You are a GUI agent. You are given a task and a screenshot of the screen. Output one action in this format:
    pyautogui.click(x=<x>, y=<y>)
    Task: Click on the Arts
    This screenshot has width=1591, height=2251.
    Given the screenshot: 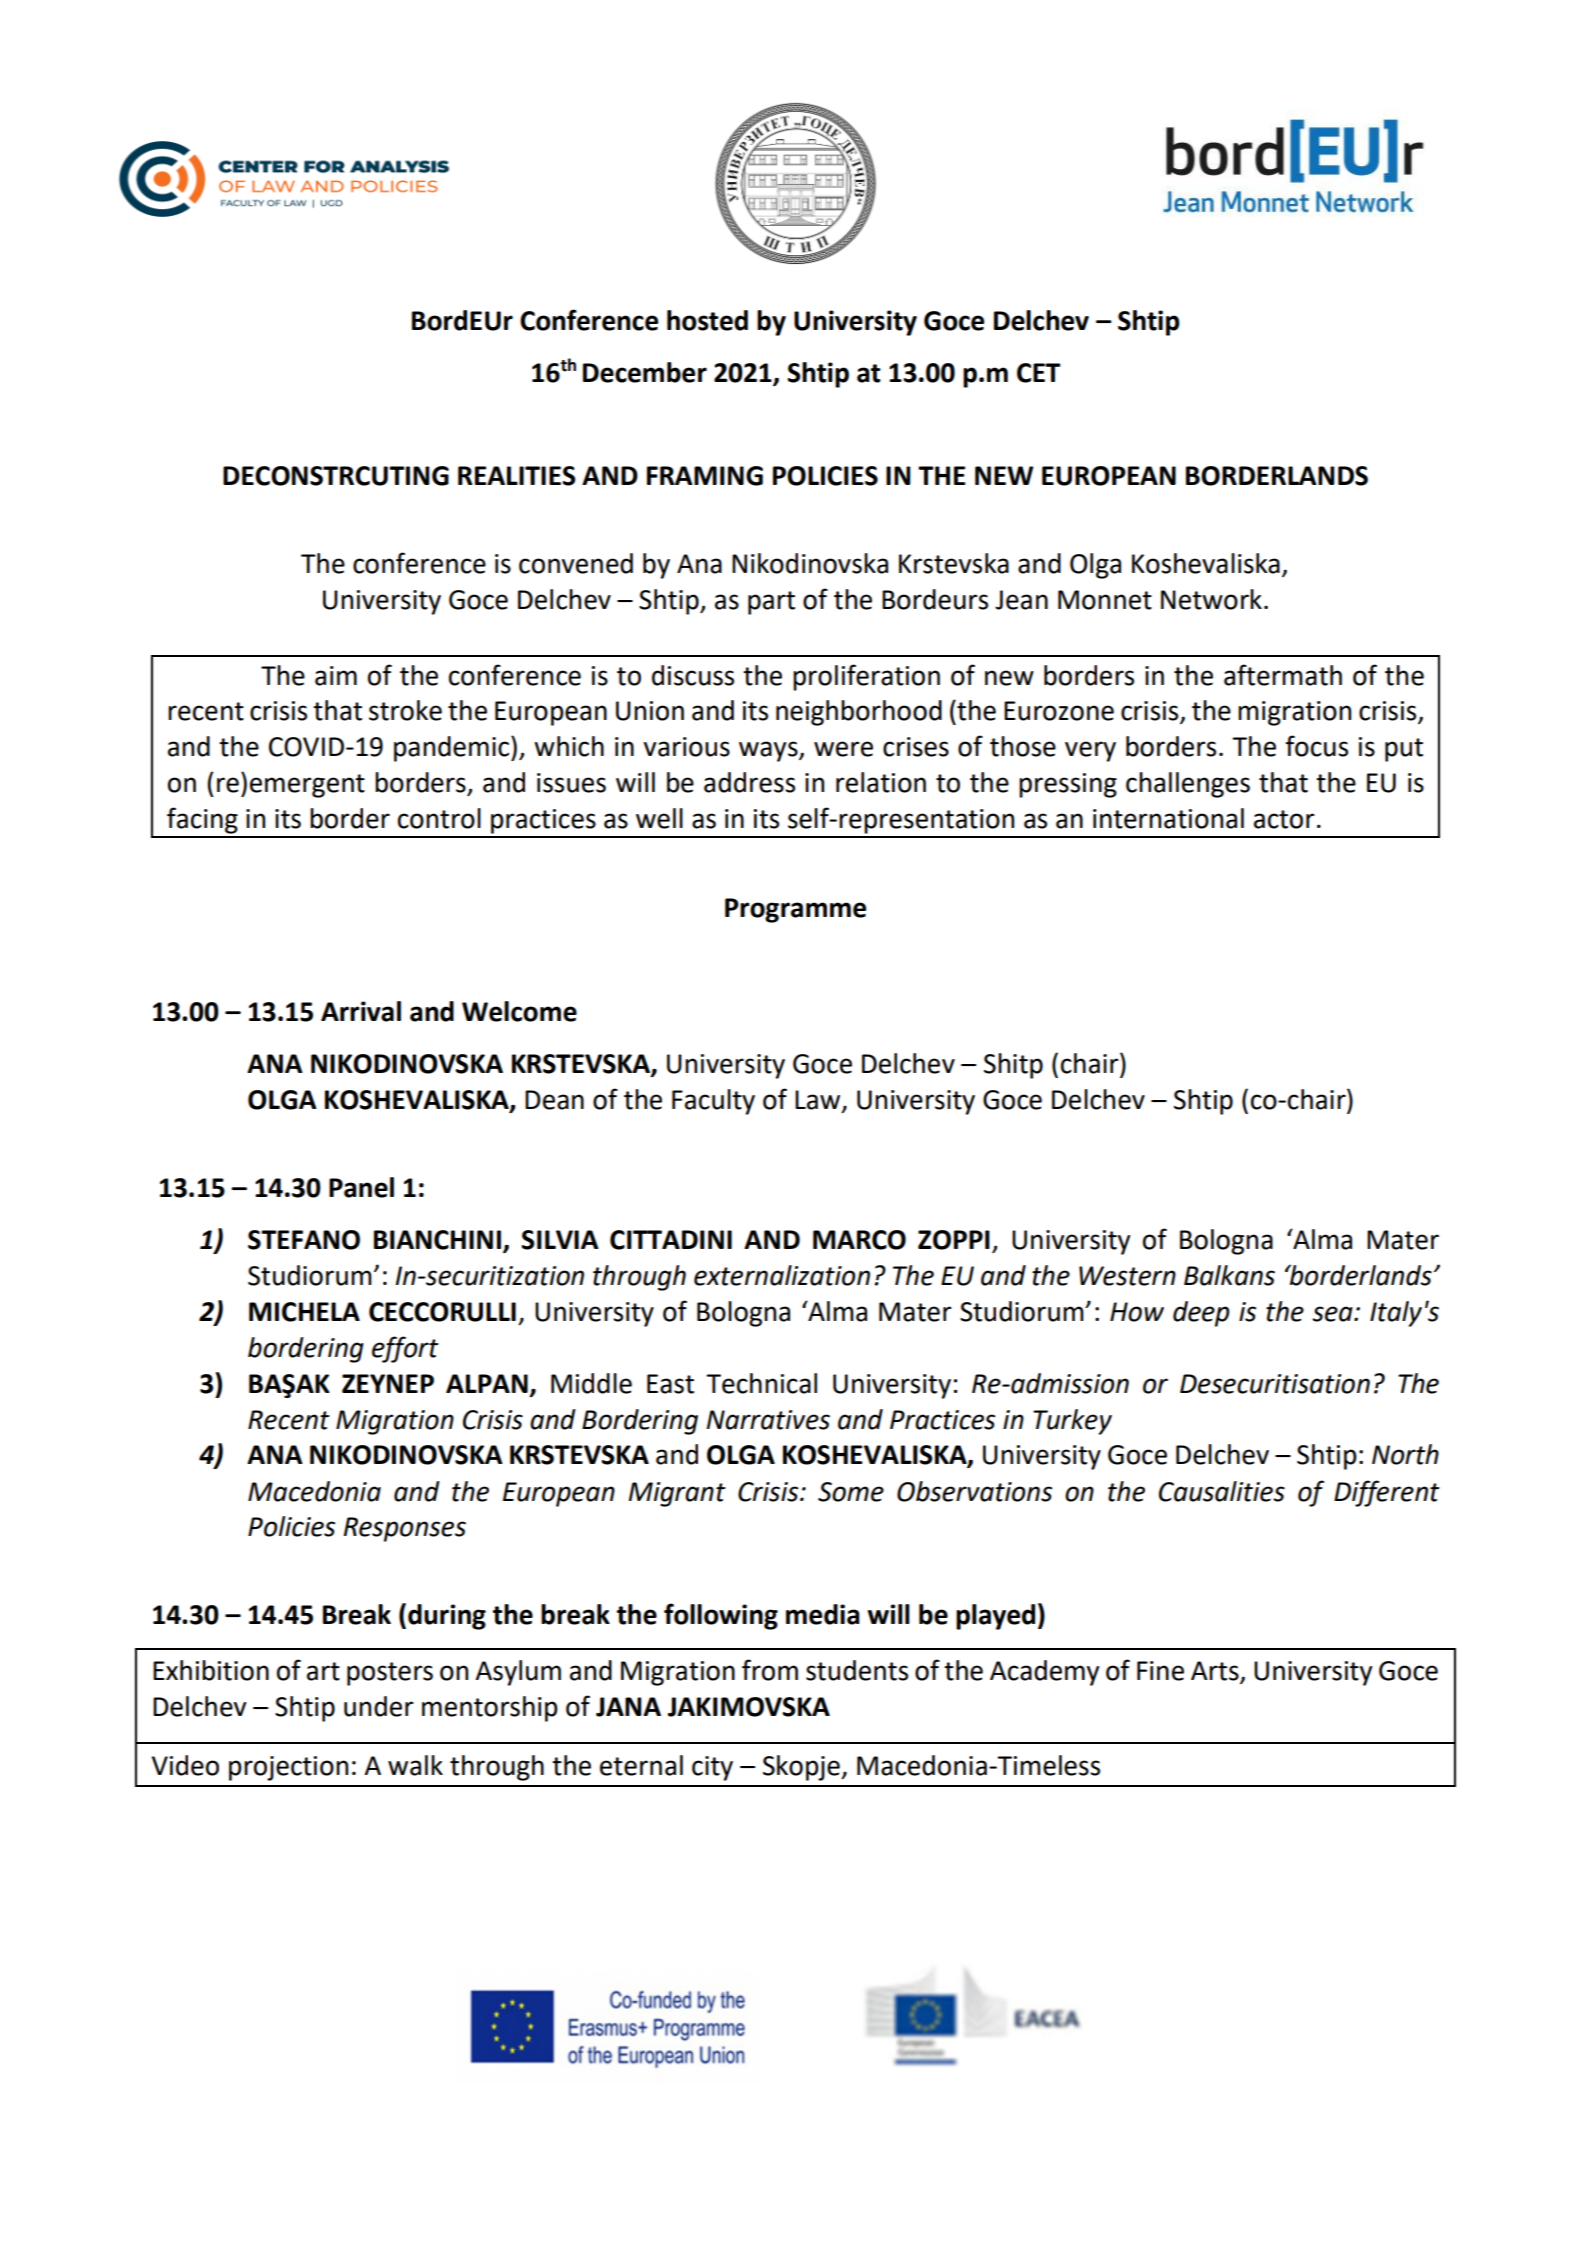 What is the action you would take?
    pyautogui.click(x=1216, y=1672)
